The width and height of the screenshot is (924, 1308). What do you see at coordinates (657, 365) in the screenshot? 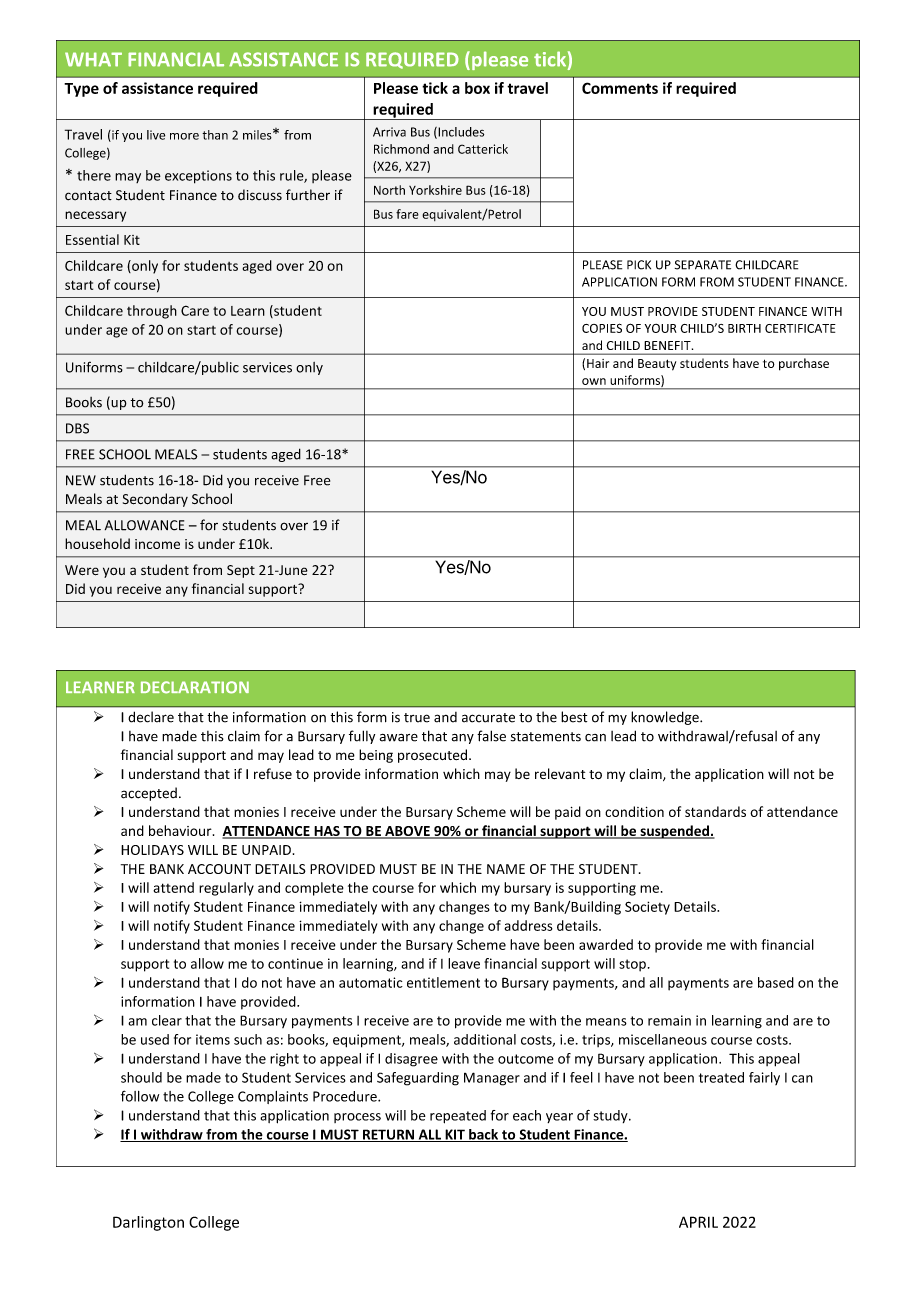
I see `Beauty` at bounding box center [657, 365].
